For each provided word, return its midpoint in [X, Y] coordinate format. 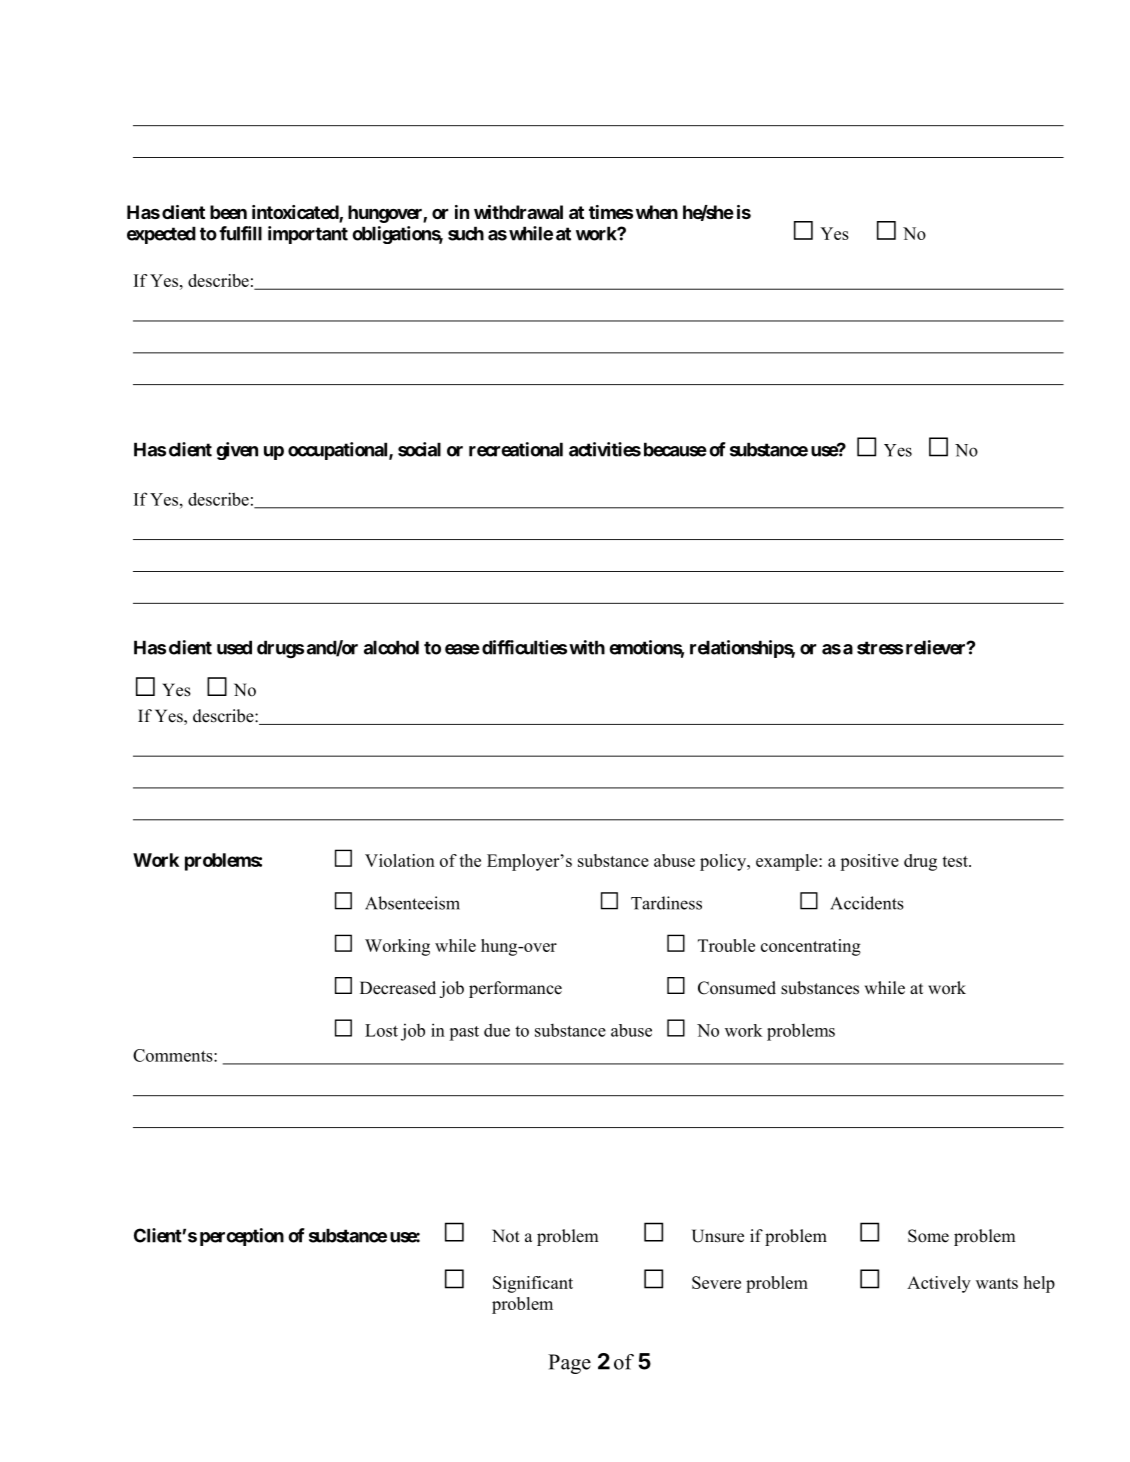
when [657, 212]
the [470, 860]
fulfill [240, 233]
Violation [400, 860]
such [466, 233]
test [956, 861]
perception [242, 1237]
